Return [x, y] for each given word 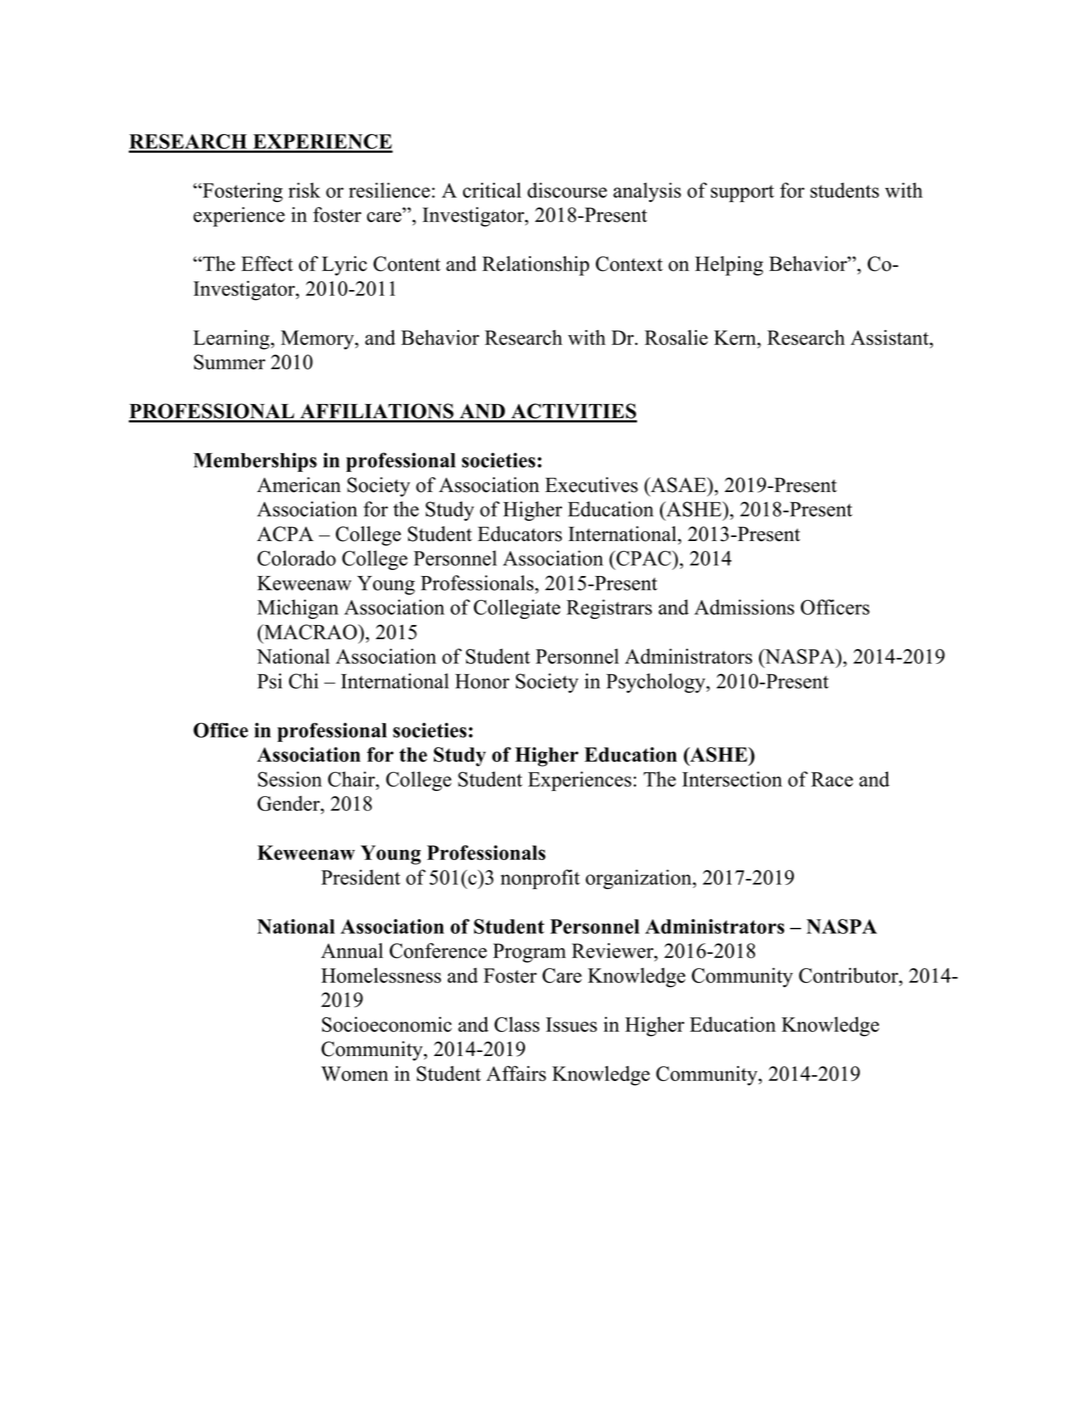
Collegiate [517, 609]
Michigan [297, 609]
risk [304, 190]
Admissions [744, 607]
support [742, 193]
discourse [567, 190]
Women [354, 1073]
